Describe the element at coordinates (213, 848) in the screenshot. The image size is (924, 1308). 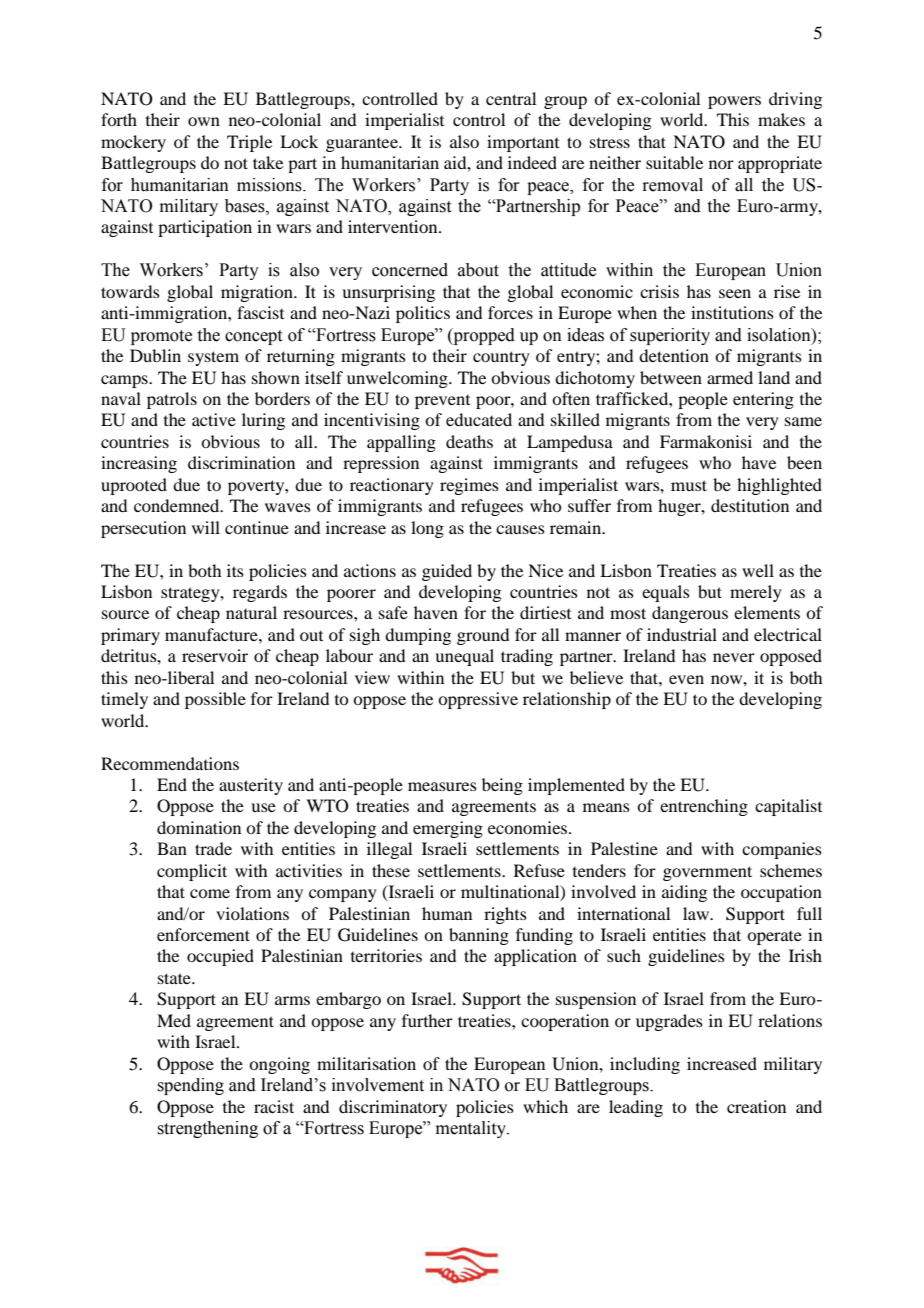
I see `trade` at that location.
